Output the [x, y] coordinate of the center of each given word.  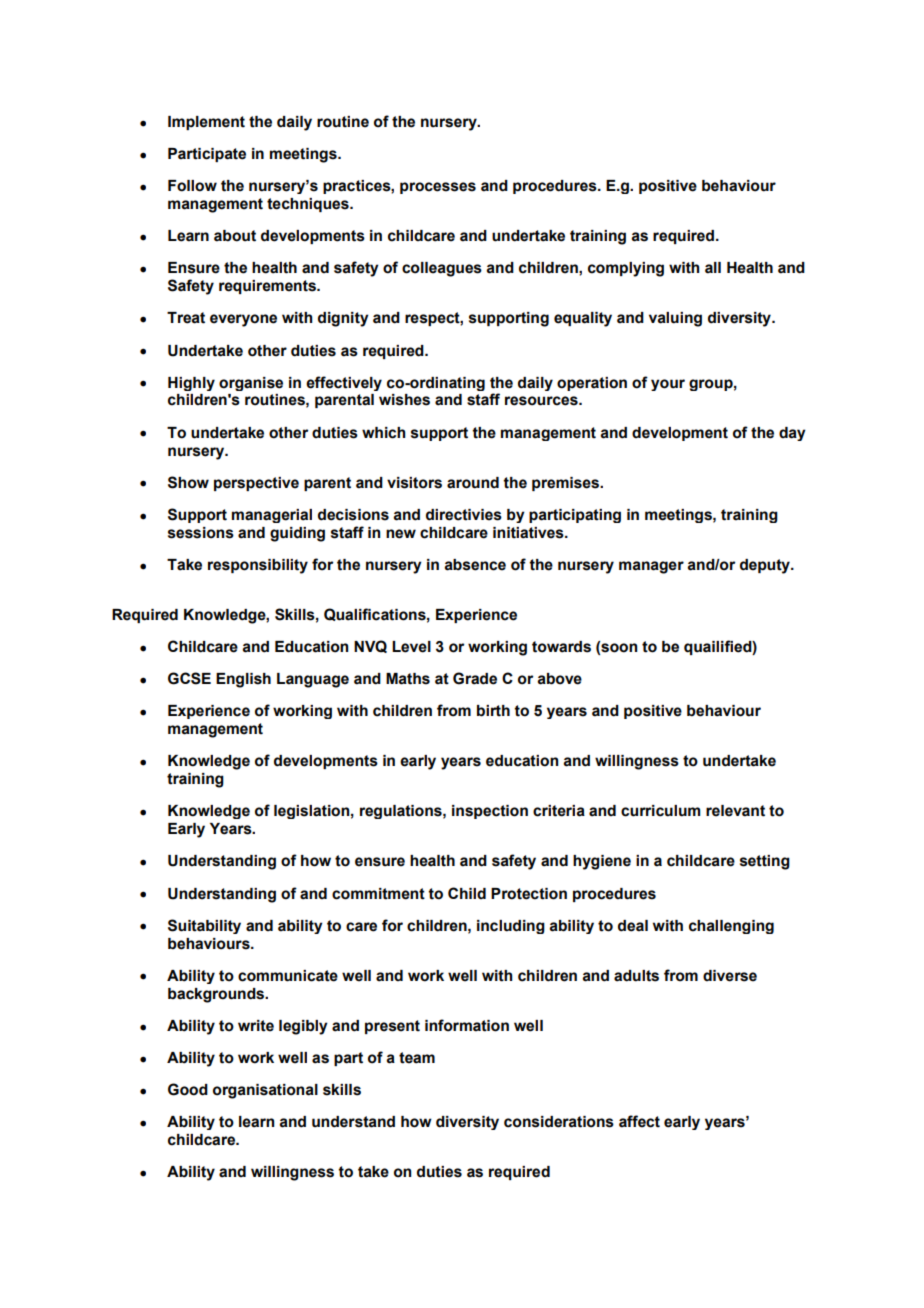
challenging [731, 927]
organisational [265, 1091]
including [511, 927]
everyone [243, 320]
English [243, 680]
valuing [675, 319]
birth [493, 711]
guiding [297, 534]
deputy [766, 566]
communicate [288, 976]
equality [583, 319]
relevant [735, 811]
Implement [206, 123]
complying [626, 269]
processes [438, 188]
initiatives [529, 533]
